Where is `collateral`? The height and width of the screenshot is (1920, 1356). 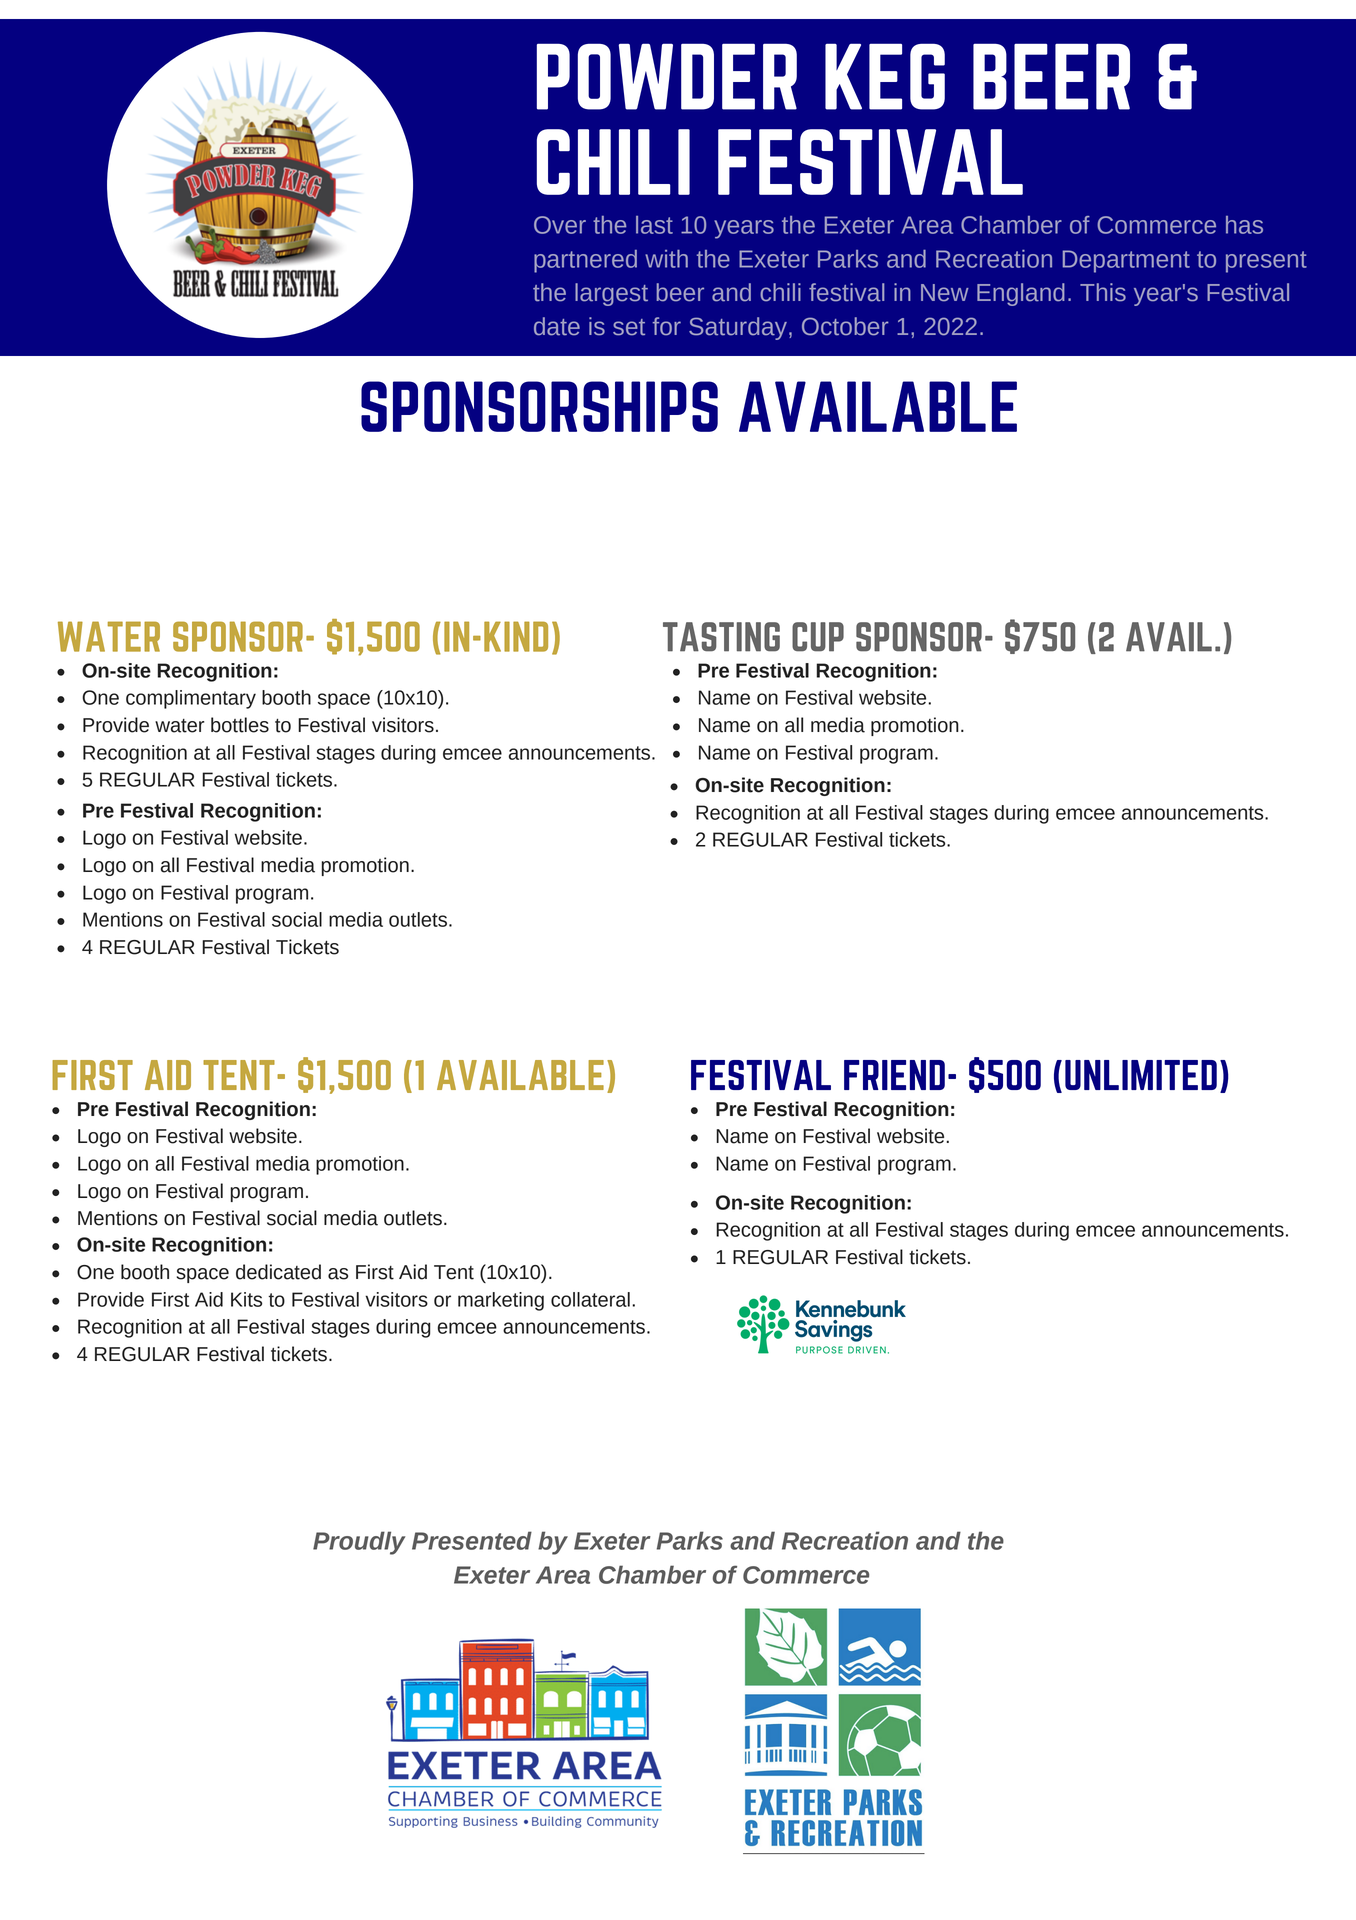
collateral is located at coordinates (590, 1299).
